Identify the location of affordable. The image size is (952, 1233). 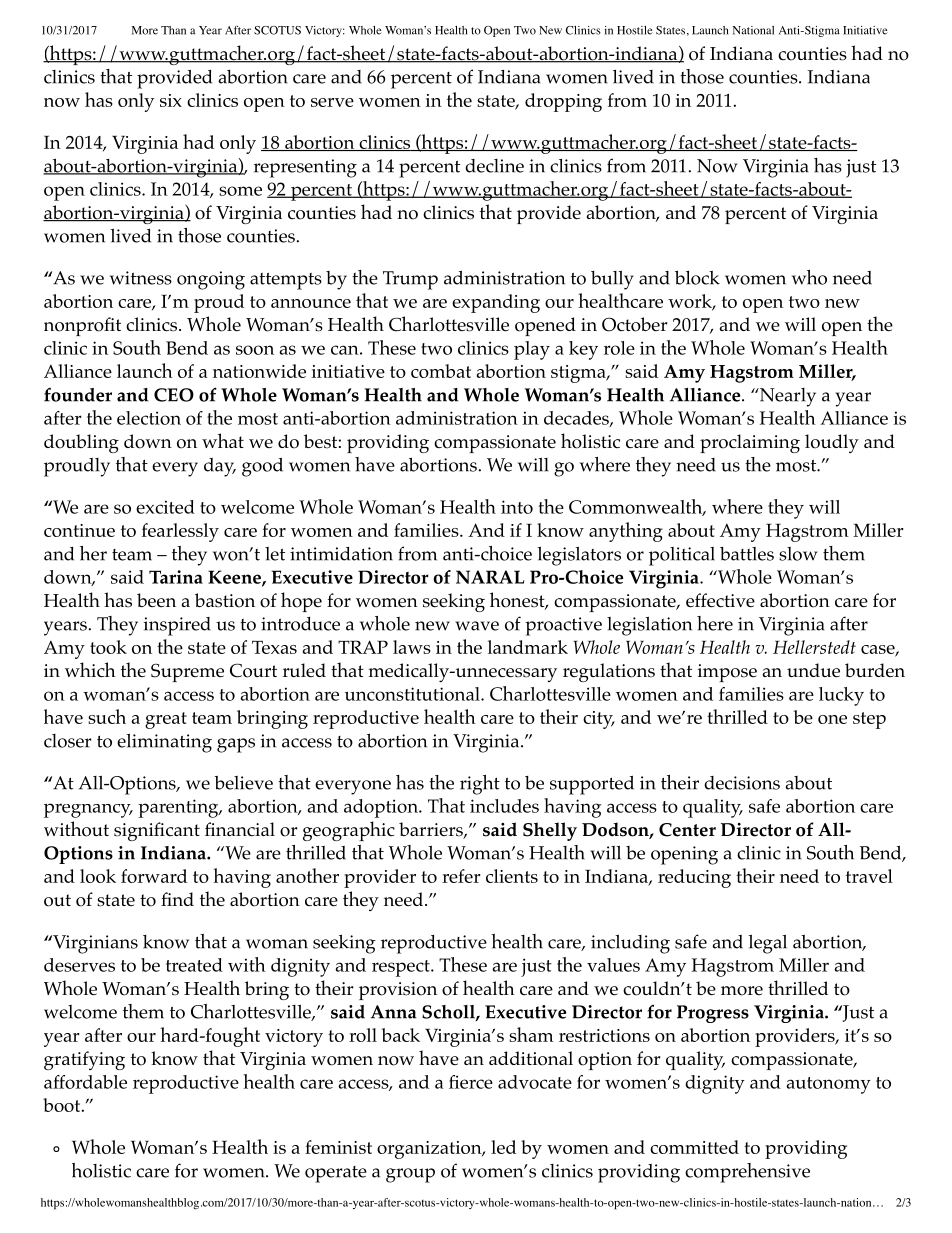
(85, 1082).
